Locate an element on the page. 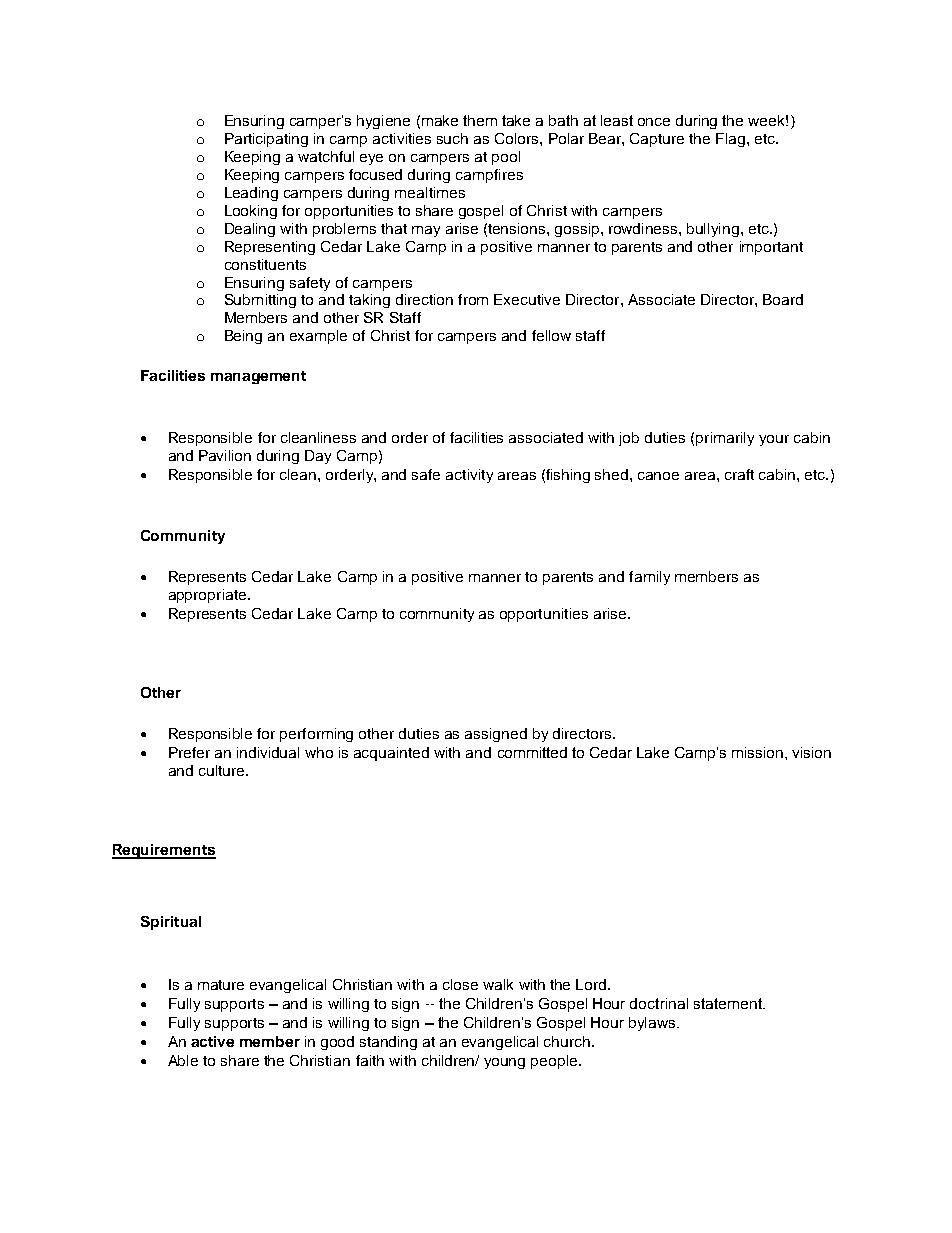 The image size is (952, 1233). management is located at coordinates (258, 377).
